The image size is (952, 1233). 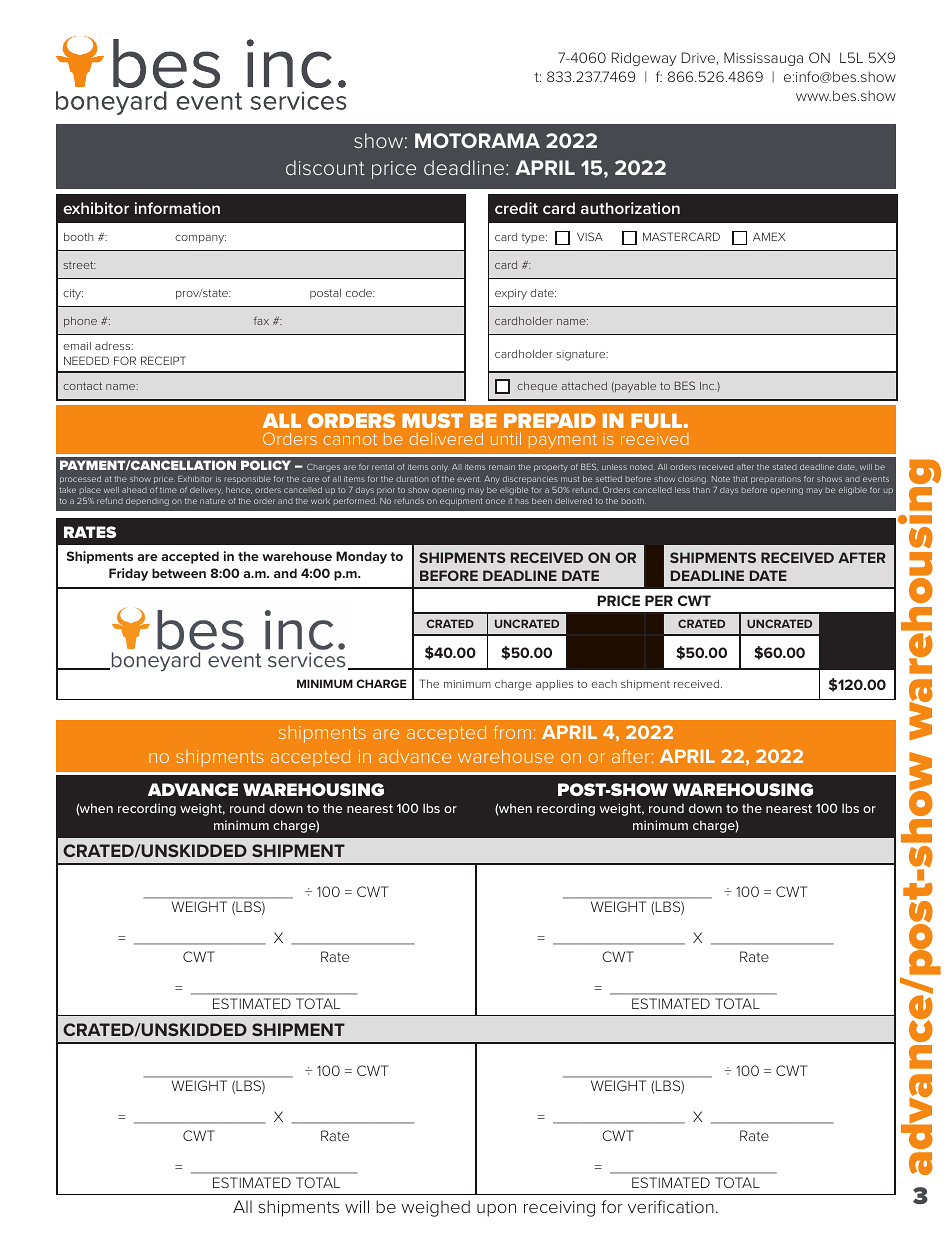 I want to click on verification, so click(x=671, y=1206).
